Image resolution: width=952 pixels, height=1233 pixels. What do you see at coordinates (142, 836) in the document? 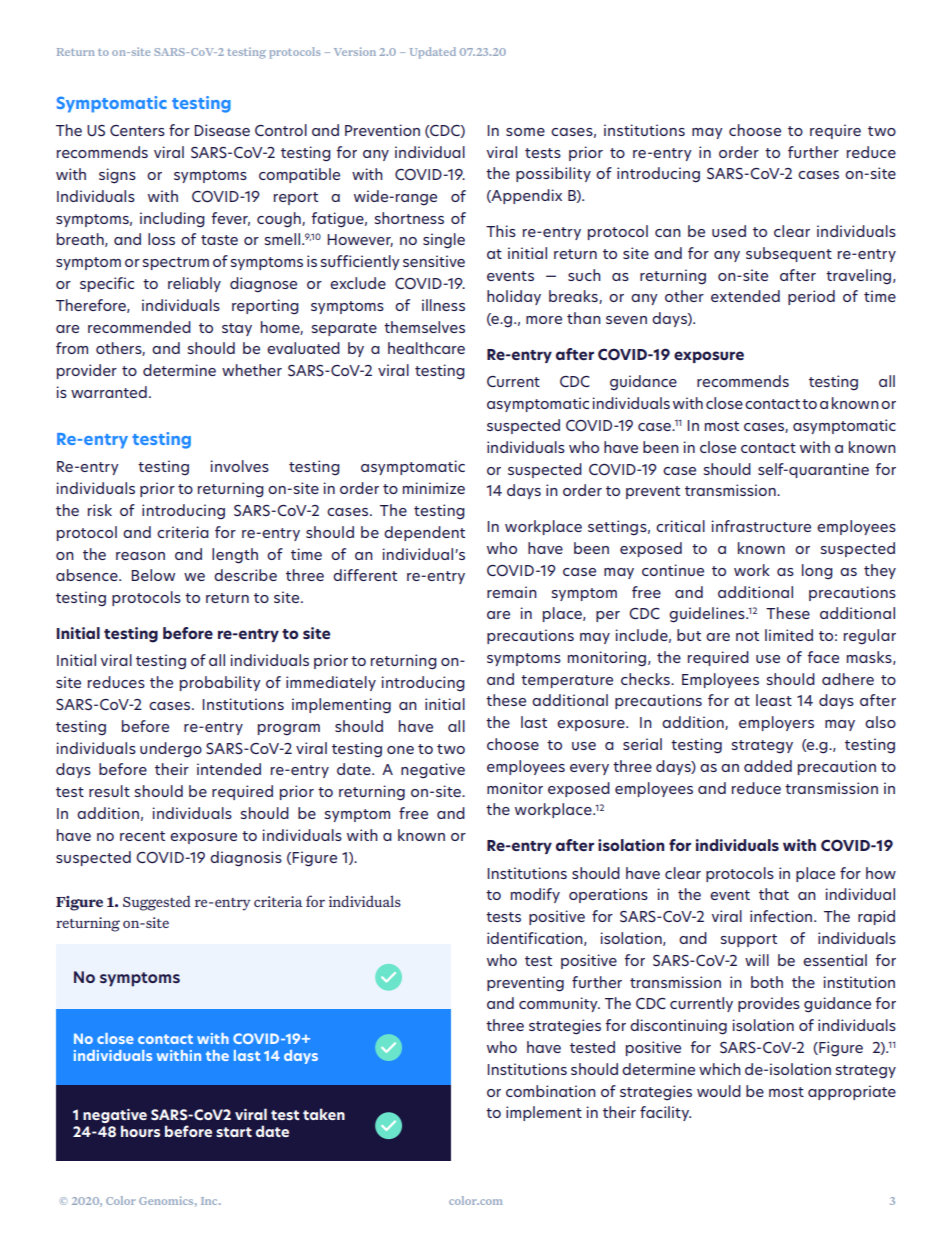
I see `recent` at bounding box center [142, 836].
